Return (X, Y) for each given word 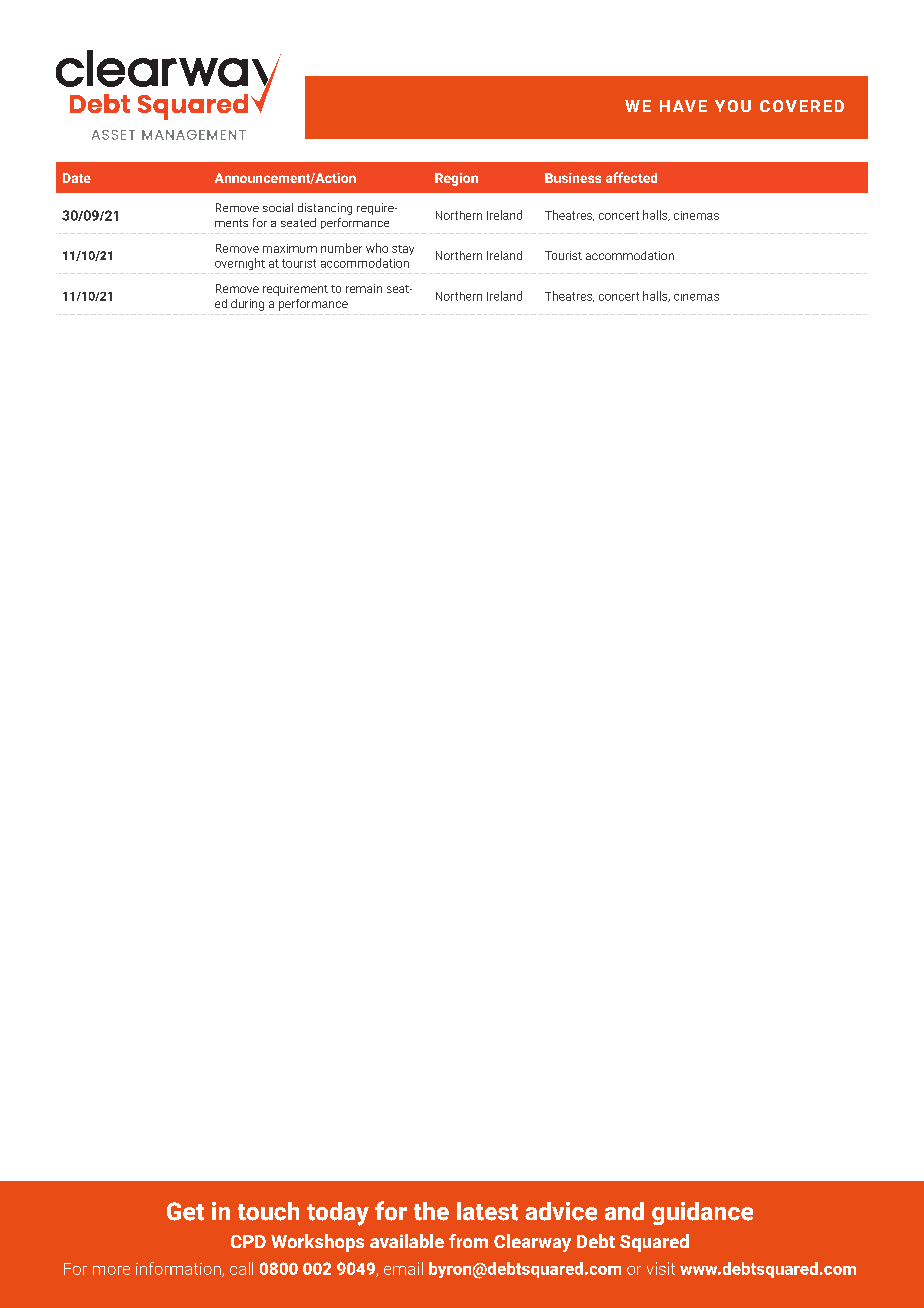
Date (77, 178)
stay (403, 250)
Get (185, 1211)
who (377, 248)
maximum (290, 248)
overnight (240, 264)
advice (561, 1211)
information (179, 1269)
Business (573, 178)
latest (487, 1211)
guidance (702, 1213)
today (338, 1214)
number (341, 248)
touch (268, 1211)
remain (364, 288)
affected (631, 177)
